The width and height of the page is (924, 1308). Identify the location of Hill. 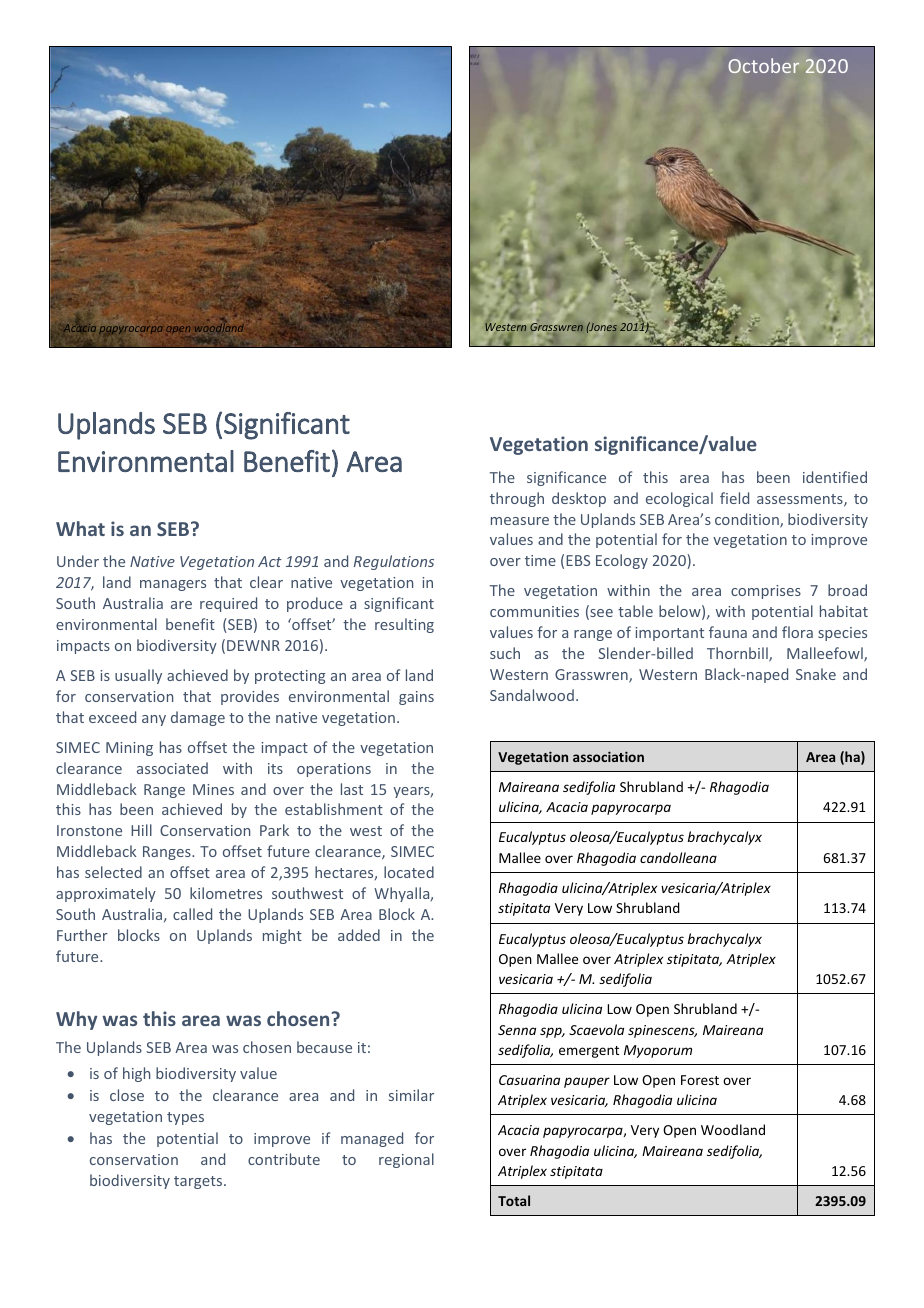
(141, 830).
